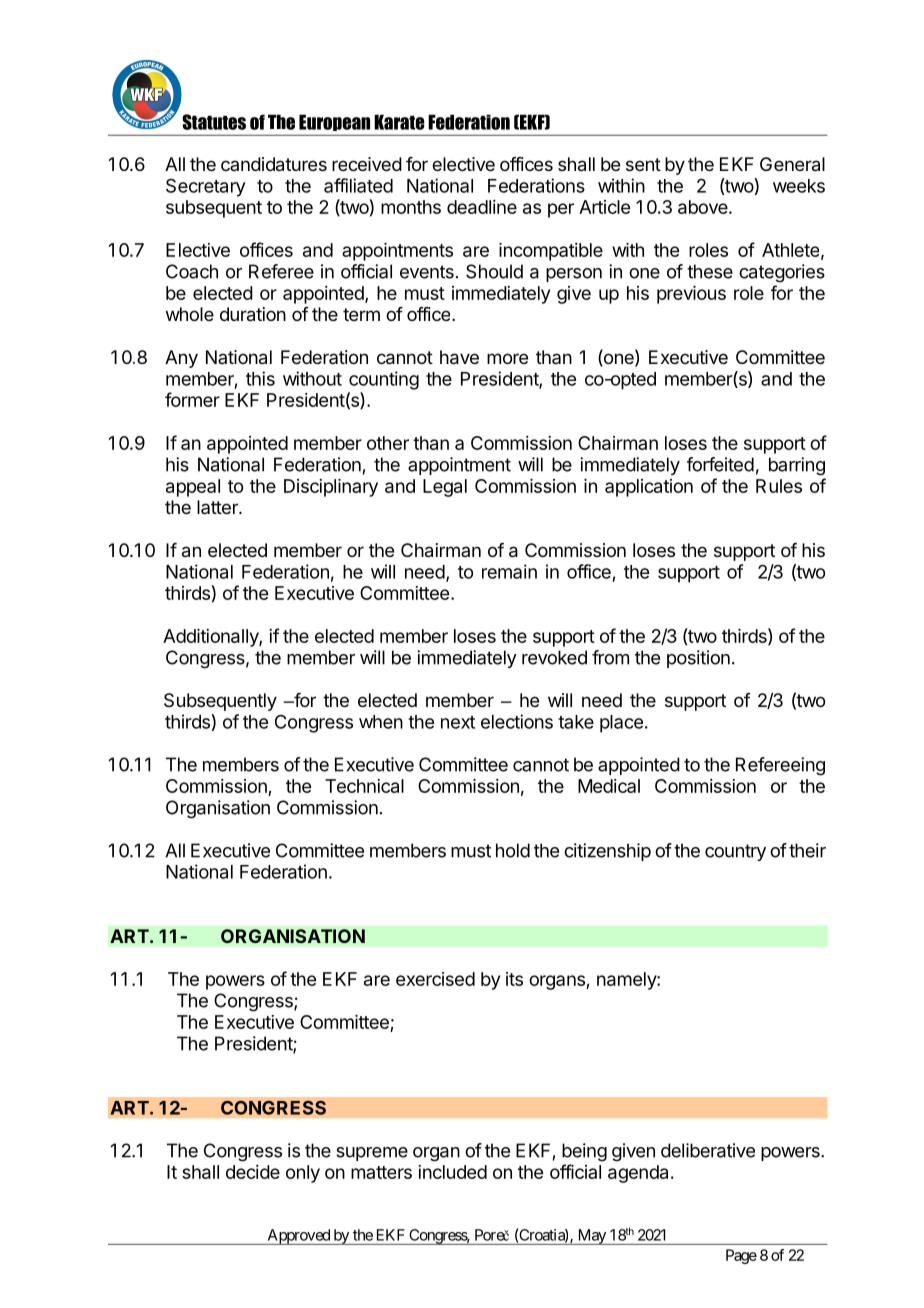  What do you see at coordinates (214, 122) in the document?
I see `Statutes` at bounding box center [214, 122].
